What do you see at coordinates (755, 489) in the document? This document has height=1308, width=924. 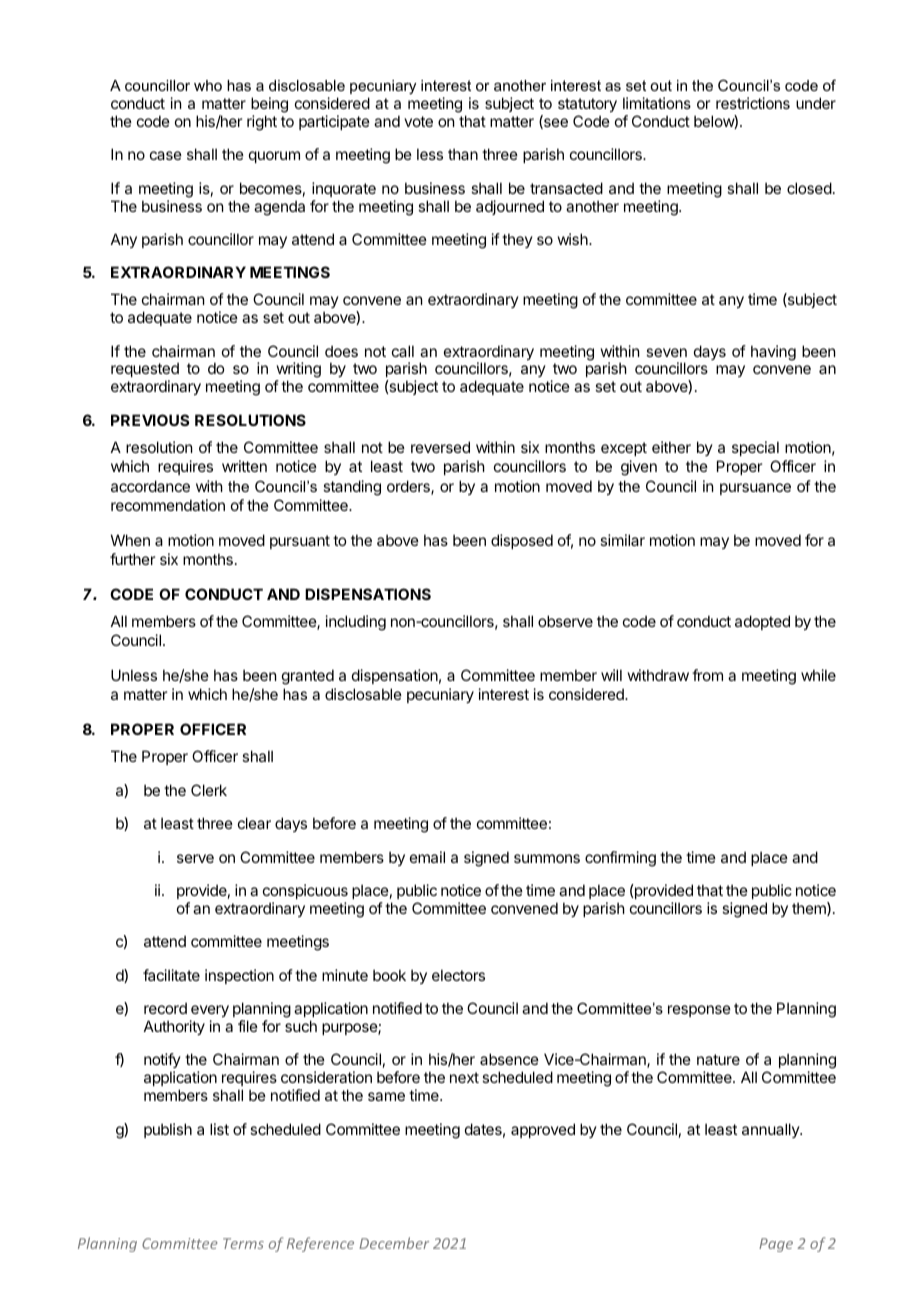 I see `pursuance` at bounding box center [755, 489].
